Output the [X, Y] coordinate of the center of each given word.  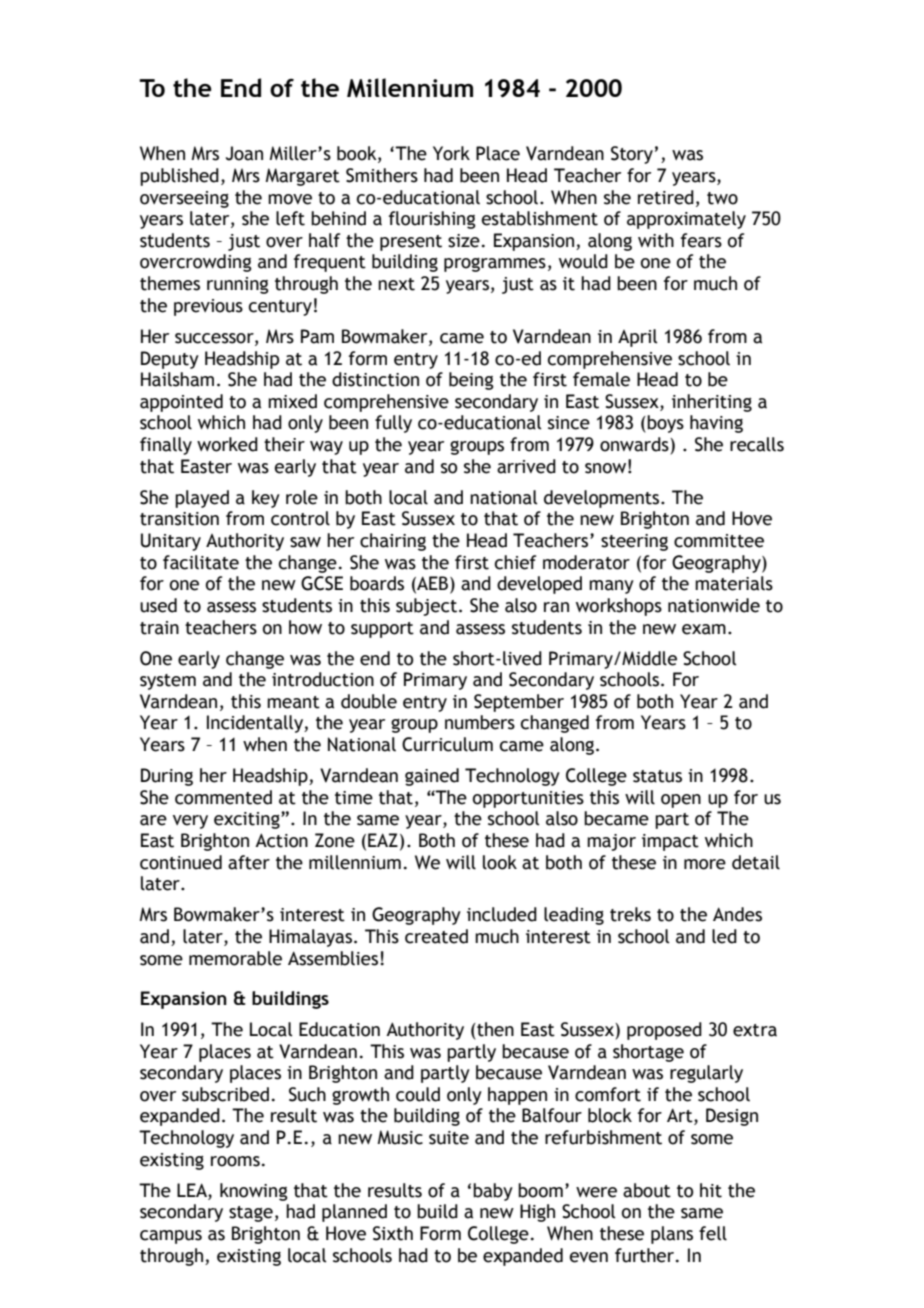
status [657, 776]
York [451, 153]
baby [493, 1192]
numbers [480, 722]
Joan [244, 153]
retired [666, 197]
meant [293, 702]
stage [251, 1214]
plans [672, 1235]
